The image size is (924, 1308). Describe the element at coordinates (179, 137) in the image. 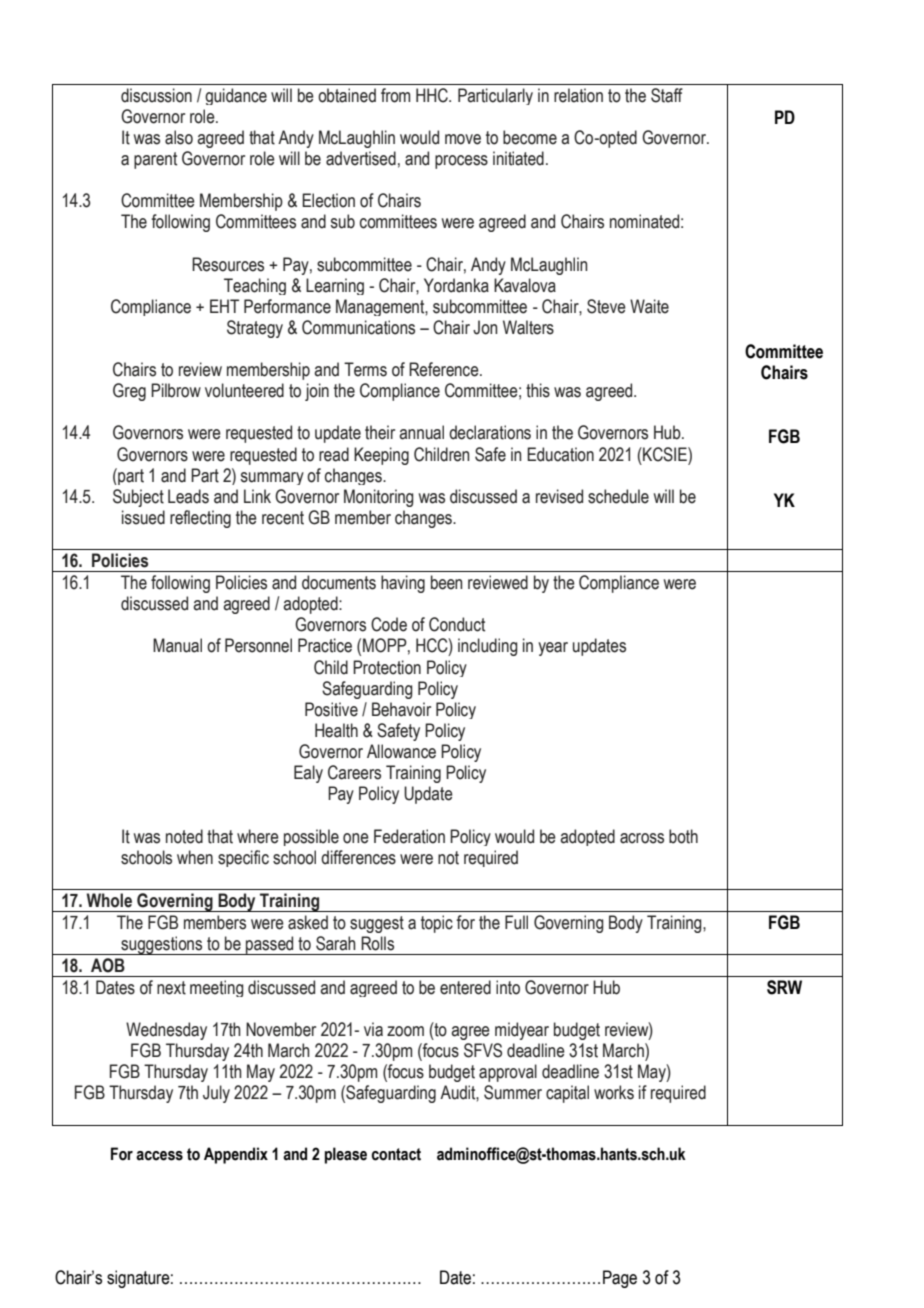

I see `also` at that location.
